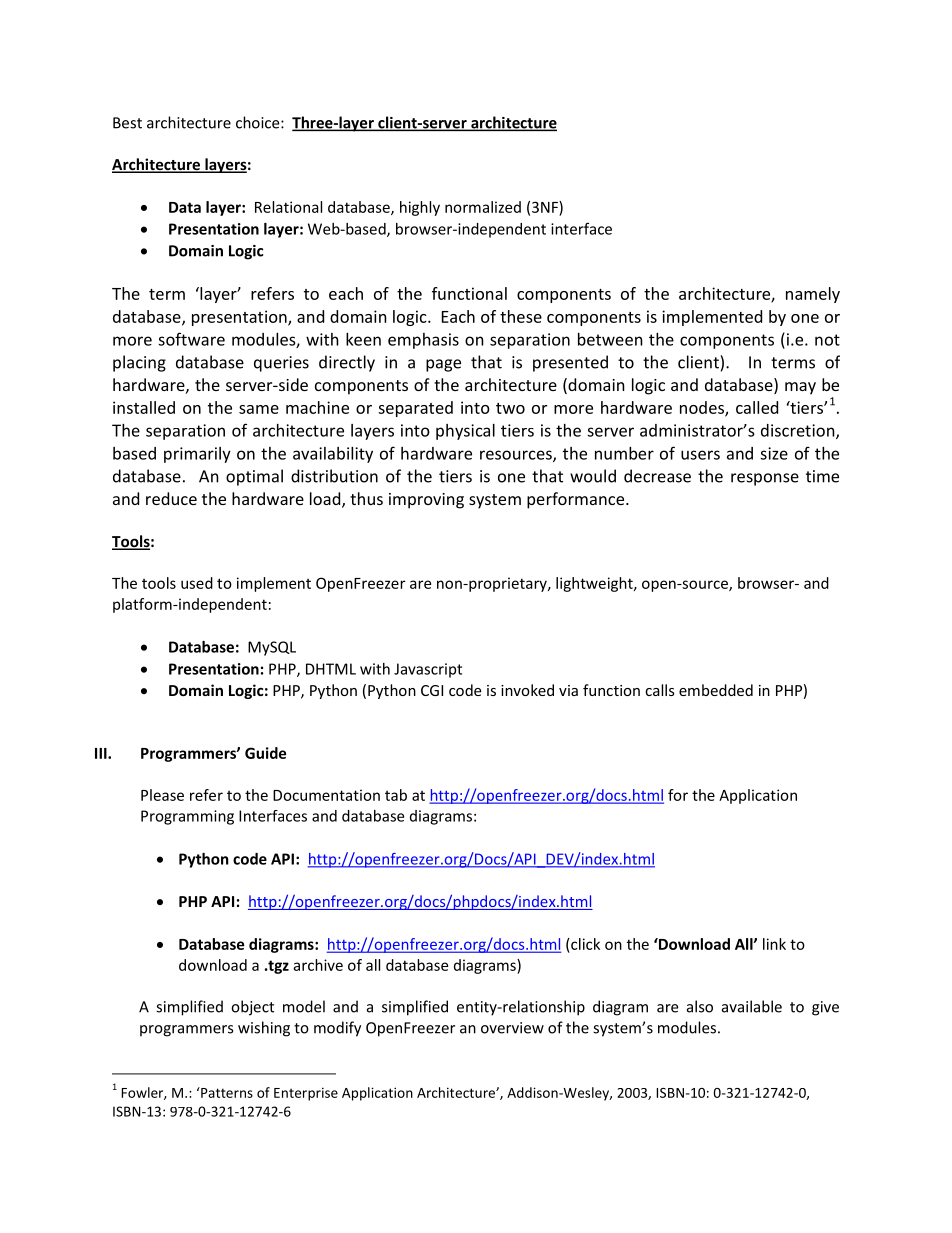 The height and width of the screenshot is (1233, 952). What do you see at coordinates (187, 817) in the screenshot?
I see `Programming` at bounding box center [187, 817].
